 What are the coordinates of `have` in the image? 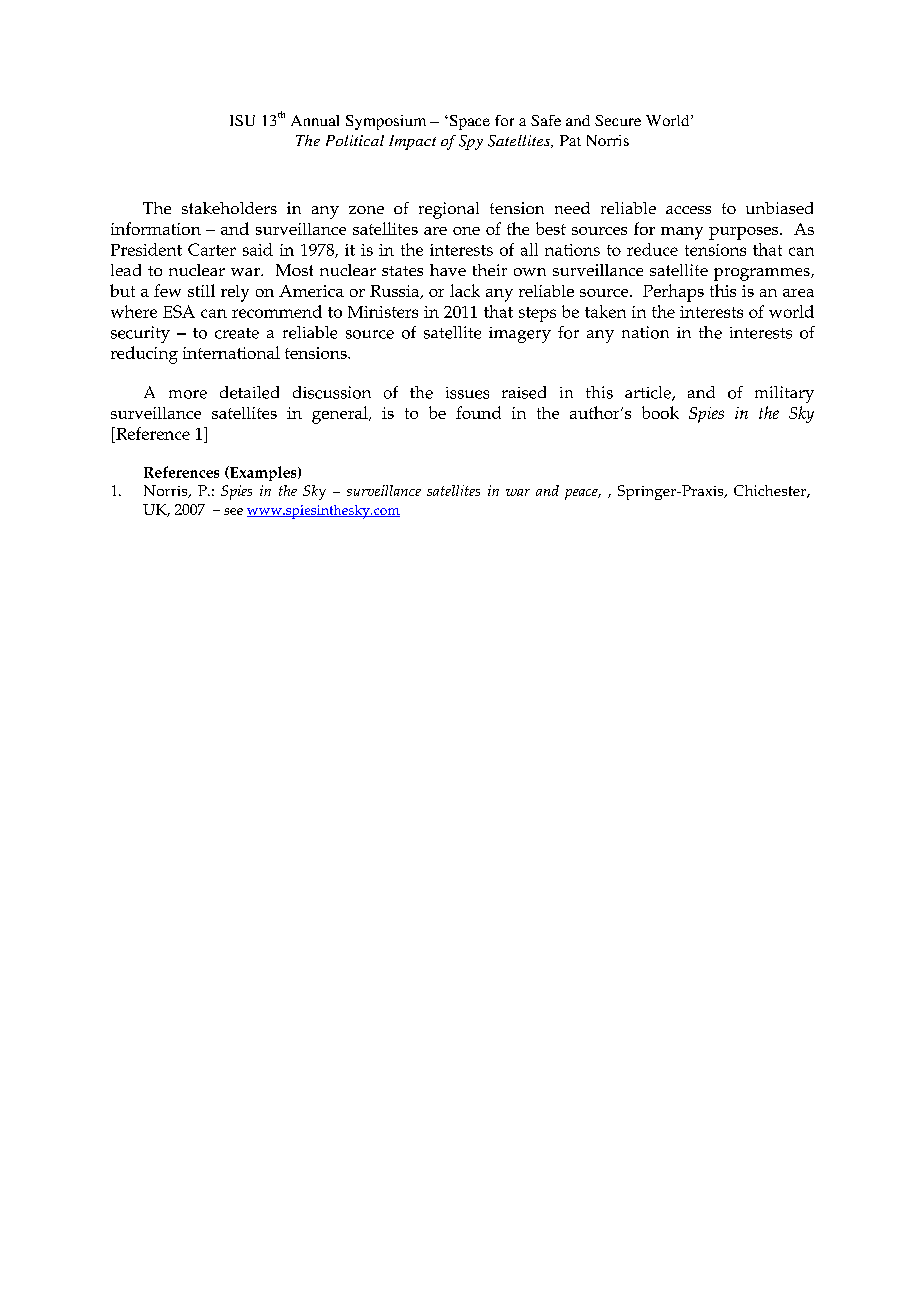 It's located at (448, 270).
